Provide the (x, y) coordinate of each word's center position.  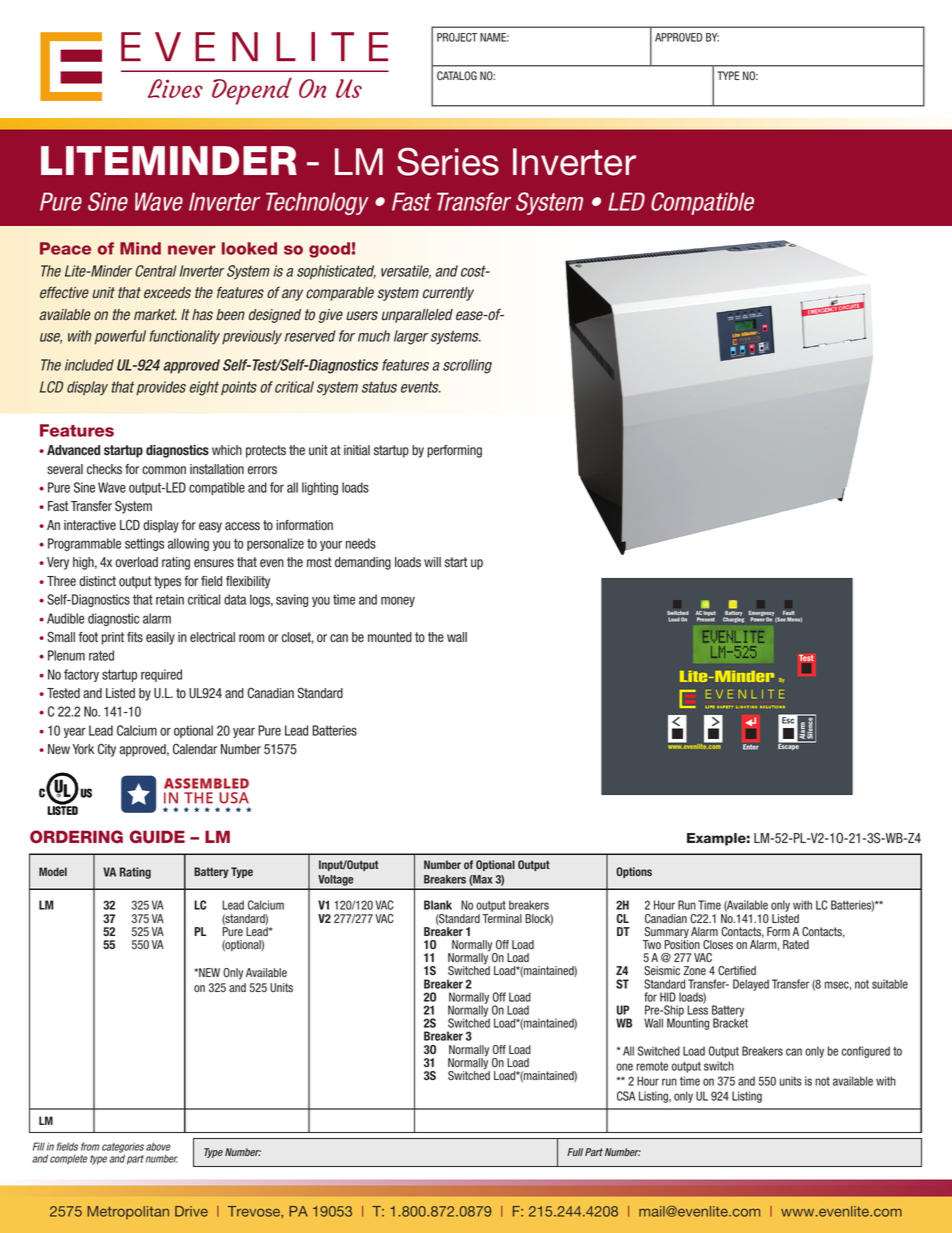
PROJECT (457, 37)
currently (448, 294)
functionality (184, 337)
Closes (718, 945)
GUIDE (157, 837)
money (398, 601)
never (192, 250)
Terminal (502, 919)
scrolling (467, 366)
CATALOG (457, 76)
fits (135, 637)
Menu (794, 620)
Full (575, 1152)
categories (123, 1148)
